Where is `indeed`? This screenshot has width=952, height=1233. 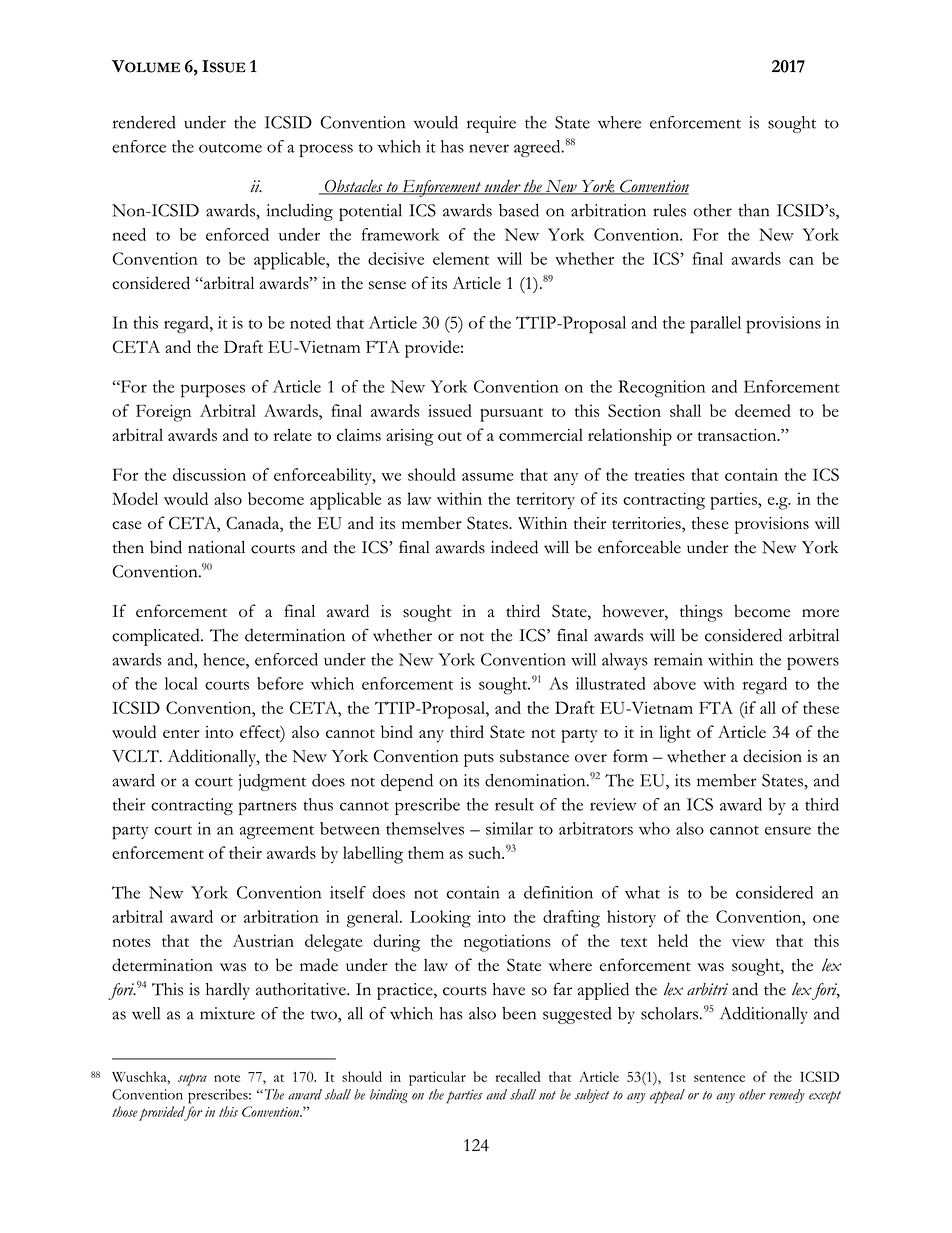 indeed is located at coordinates (514, 547).
